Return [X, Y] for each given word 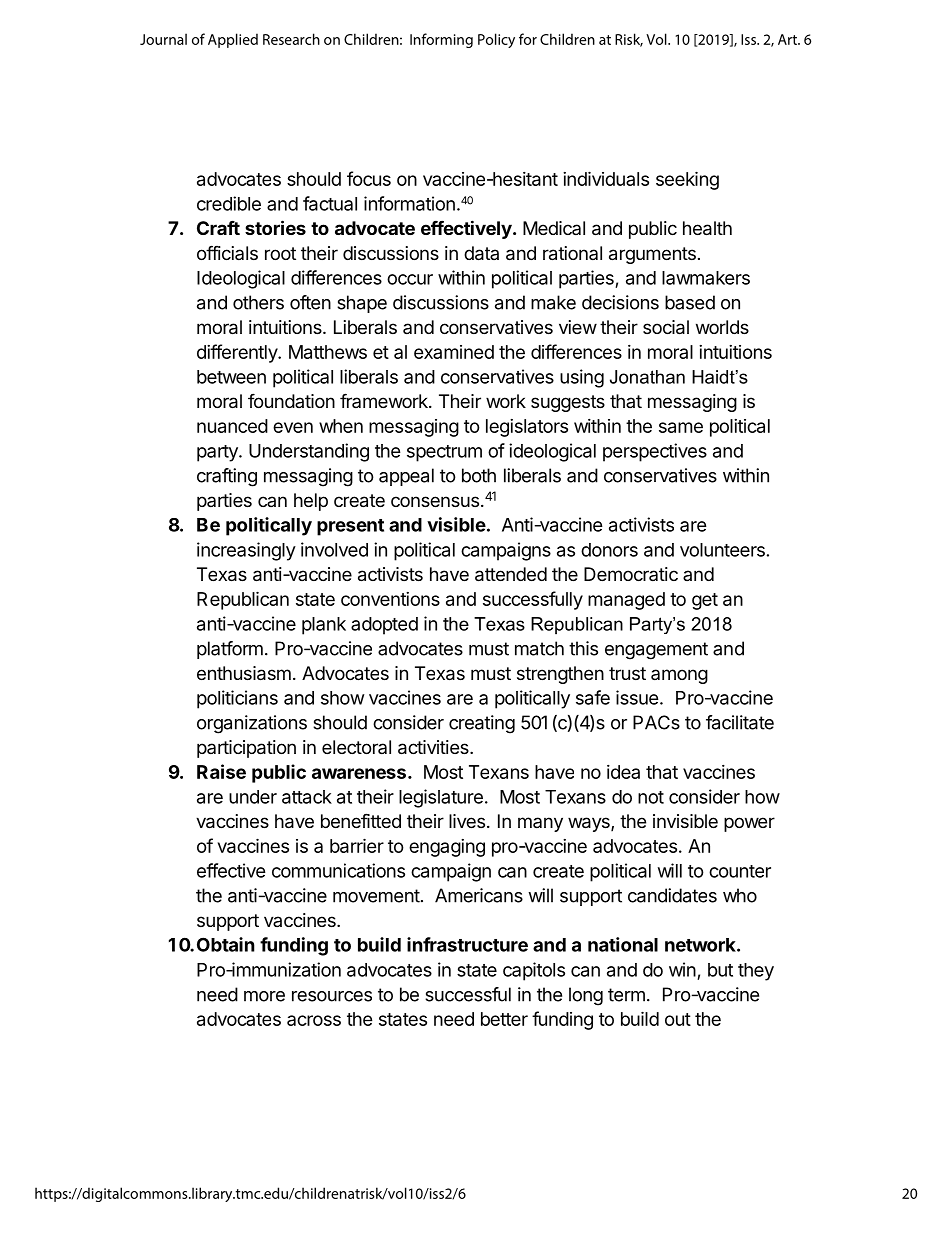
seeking [687, 180]
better [504, 1019]
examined [454, 352]
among [679, 676]
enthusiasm [244, 673]
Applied [233, 40]
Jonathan [647, 377]
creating [482, 724]
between [231, 377]
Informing [441, 40]
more [264, 996]
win [682, 969]
